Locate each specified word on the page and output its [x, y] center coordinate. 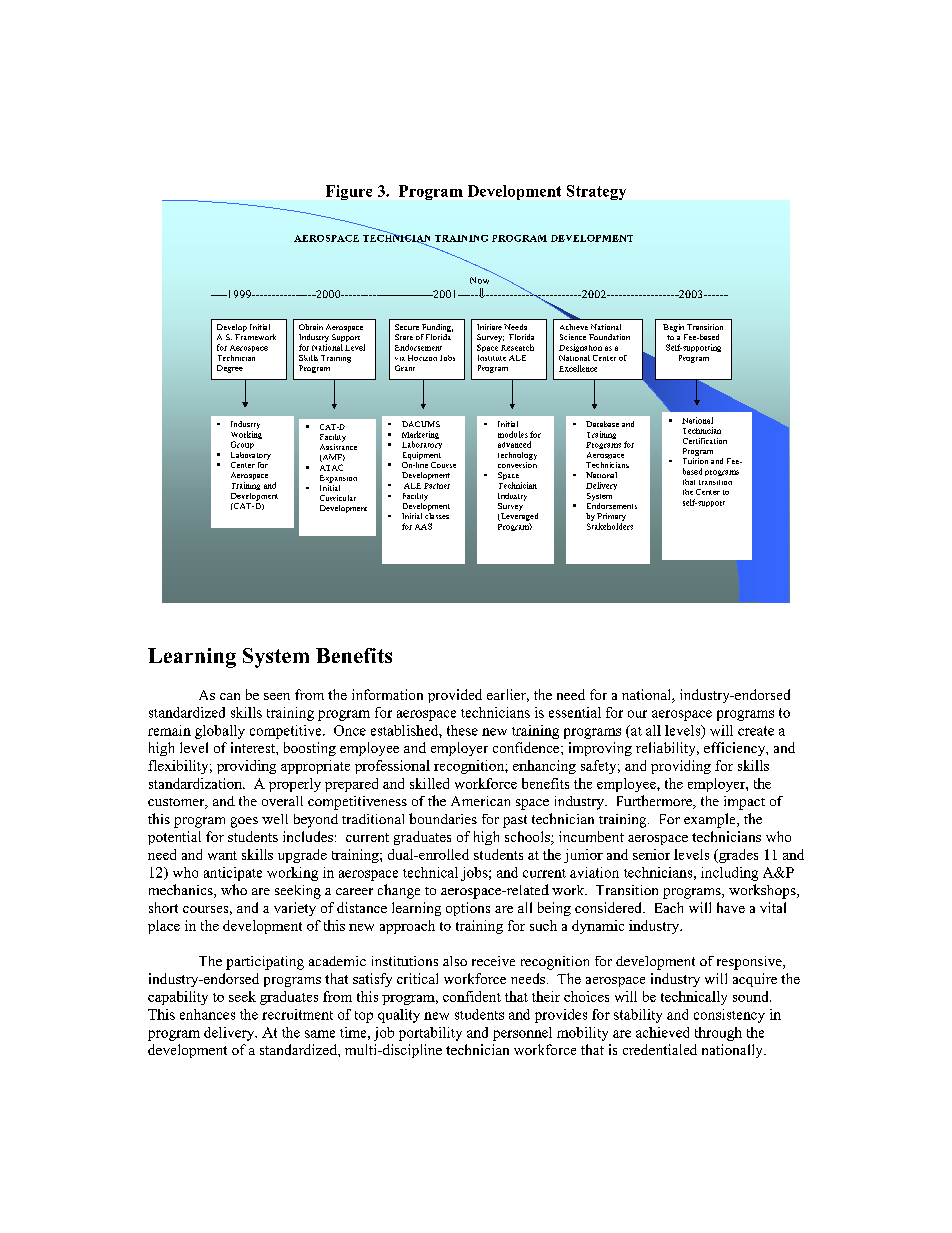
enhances [207, 1014]
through [718, 1034]
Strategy [596, 192]
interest [254, 747]
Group [242, 445]
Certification [705, 441]
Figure [349, 192]
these [462, 730]
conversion [517, 463]
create [756, 731]
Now [479, 280]
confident [472, 996]
